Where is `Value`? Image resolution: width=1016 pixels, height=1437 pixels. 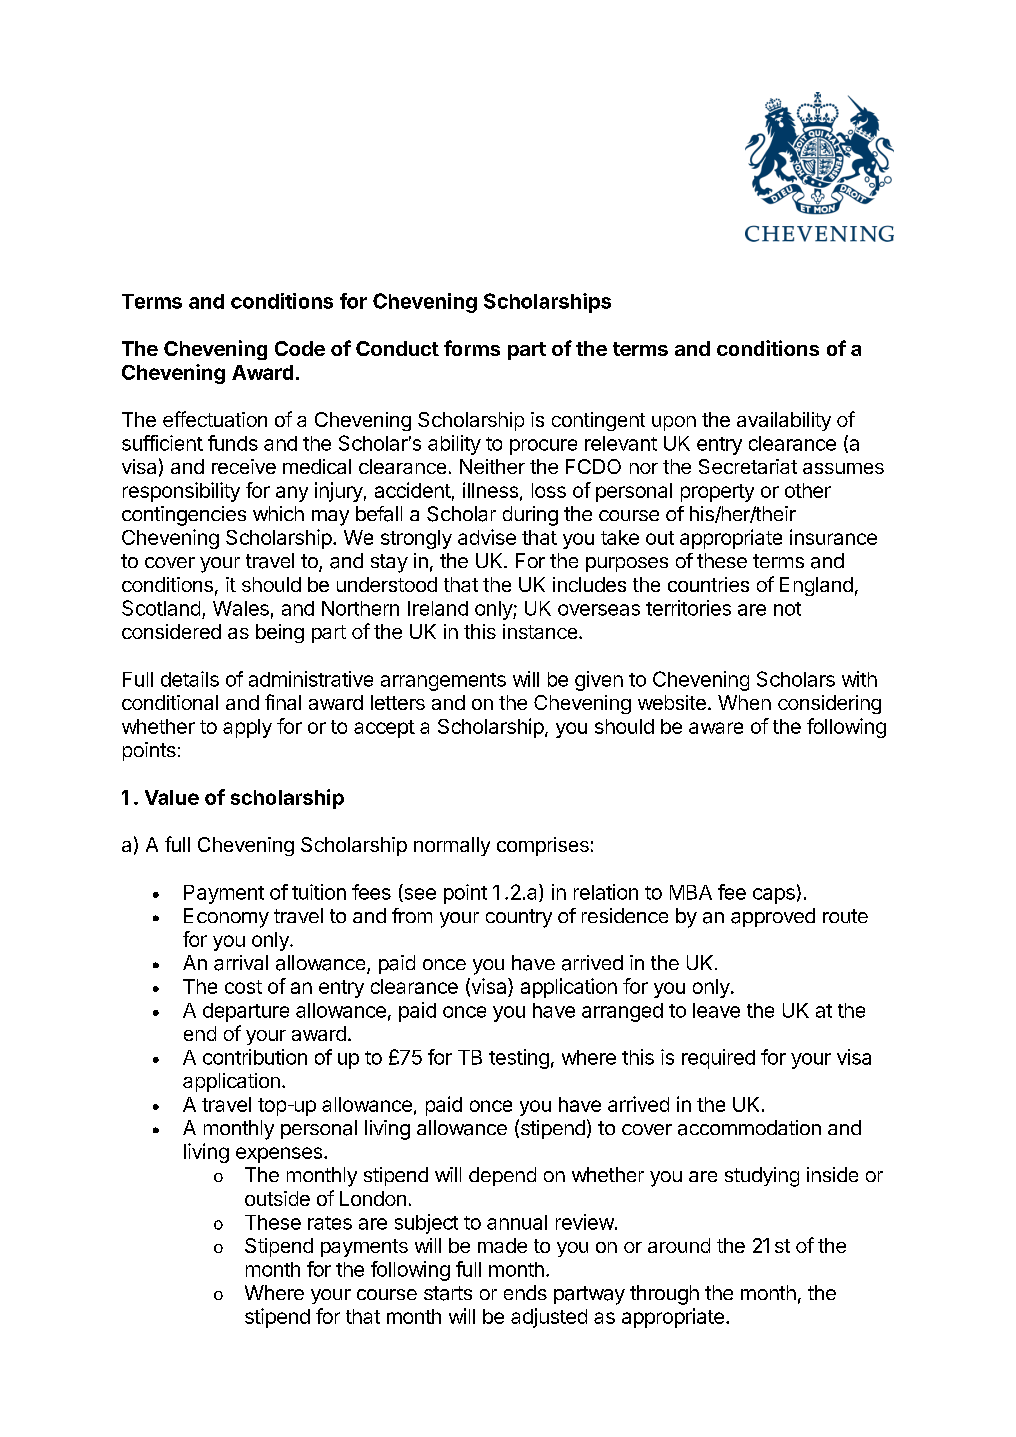
Value is located at coordinates (172, 797).
